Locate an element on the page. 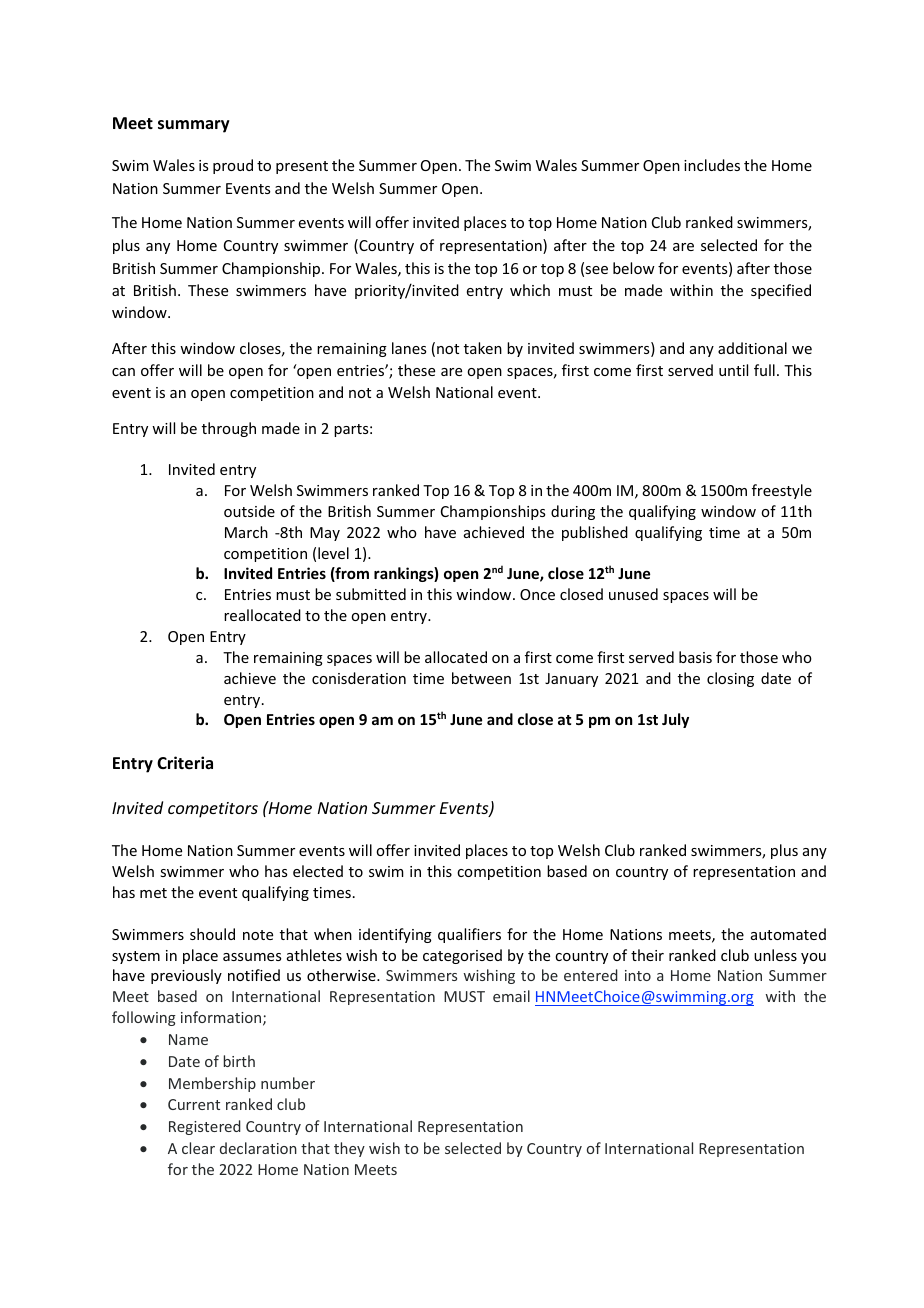 This document has width=924, height=1308. between is located at coordinates (481, 678).
